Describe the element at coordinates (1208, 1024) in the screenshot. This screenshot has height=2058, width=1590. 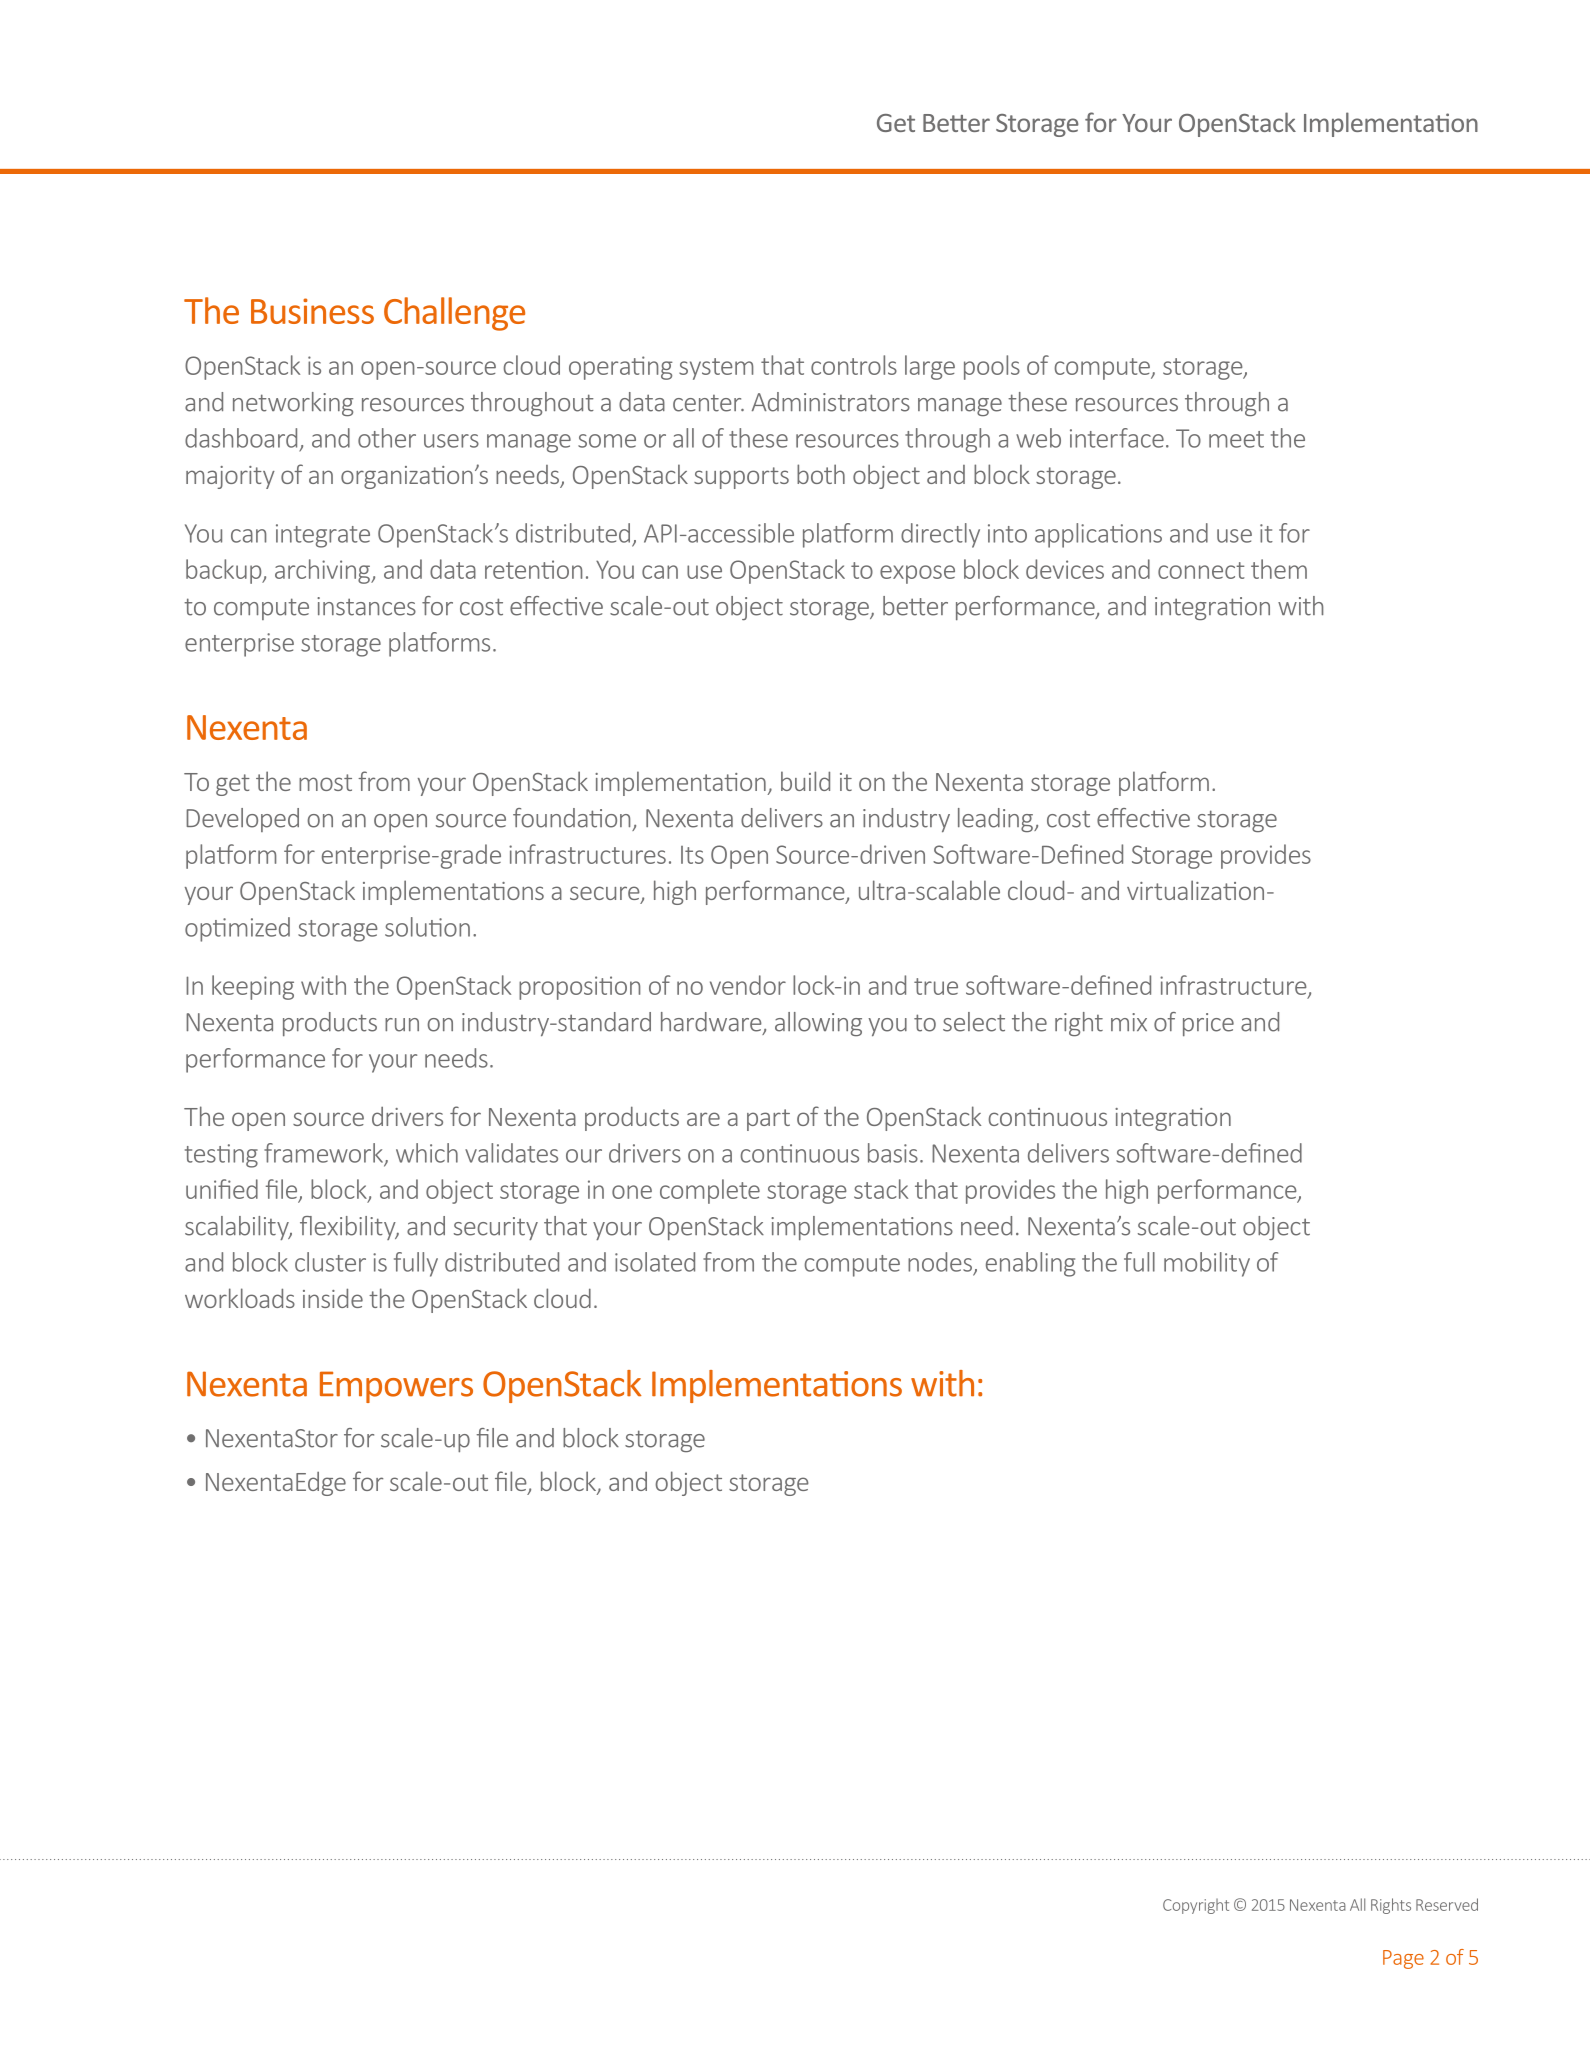
I see `price` at that location.
